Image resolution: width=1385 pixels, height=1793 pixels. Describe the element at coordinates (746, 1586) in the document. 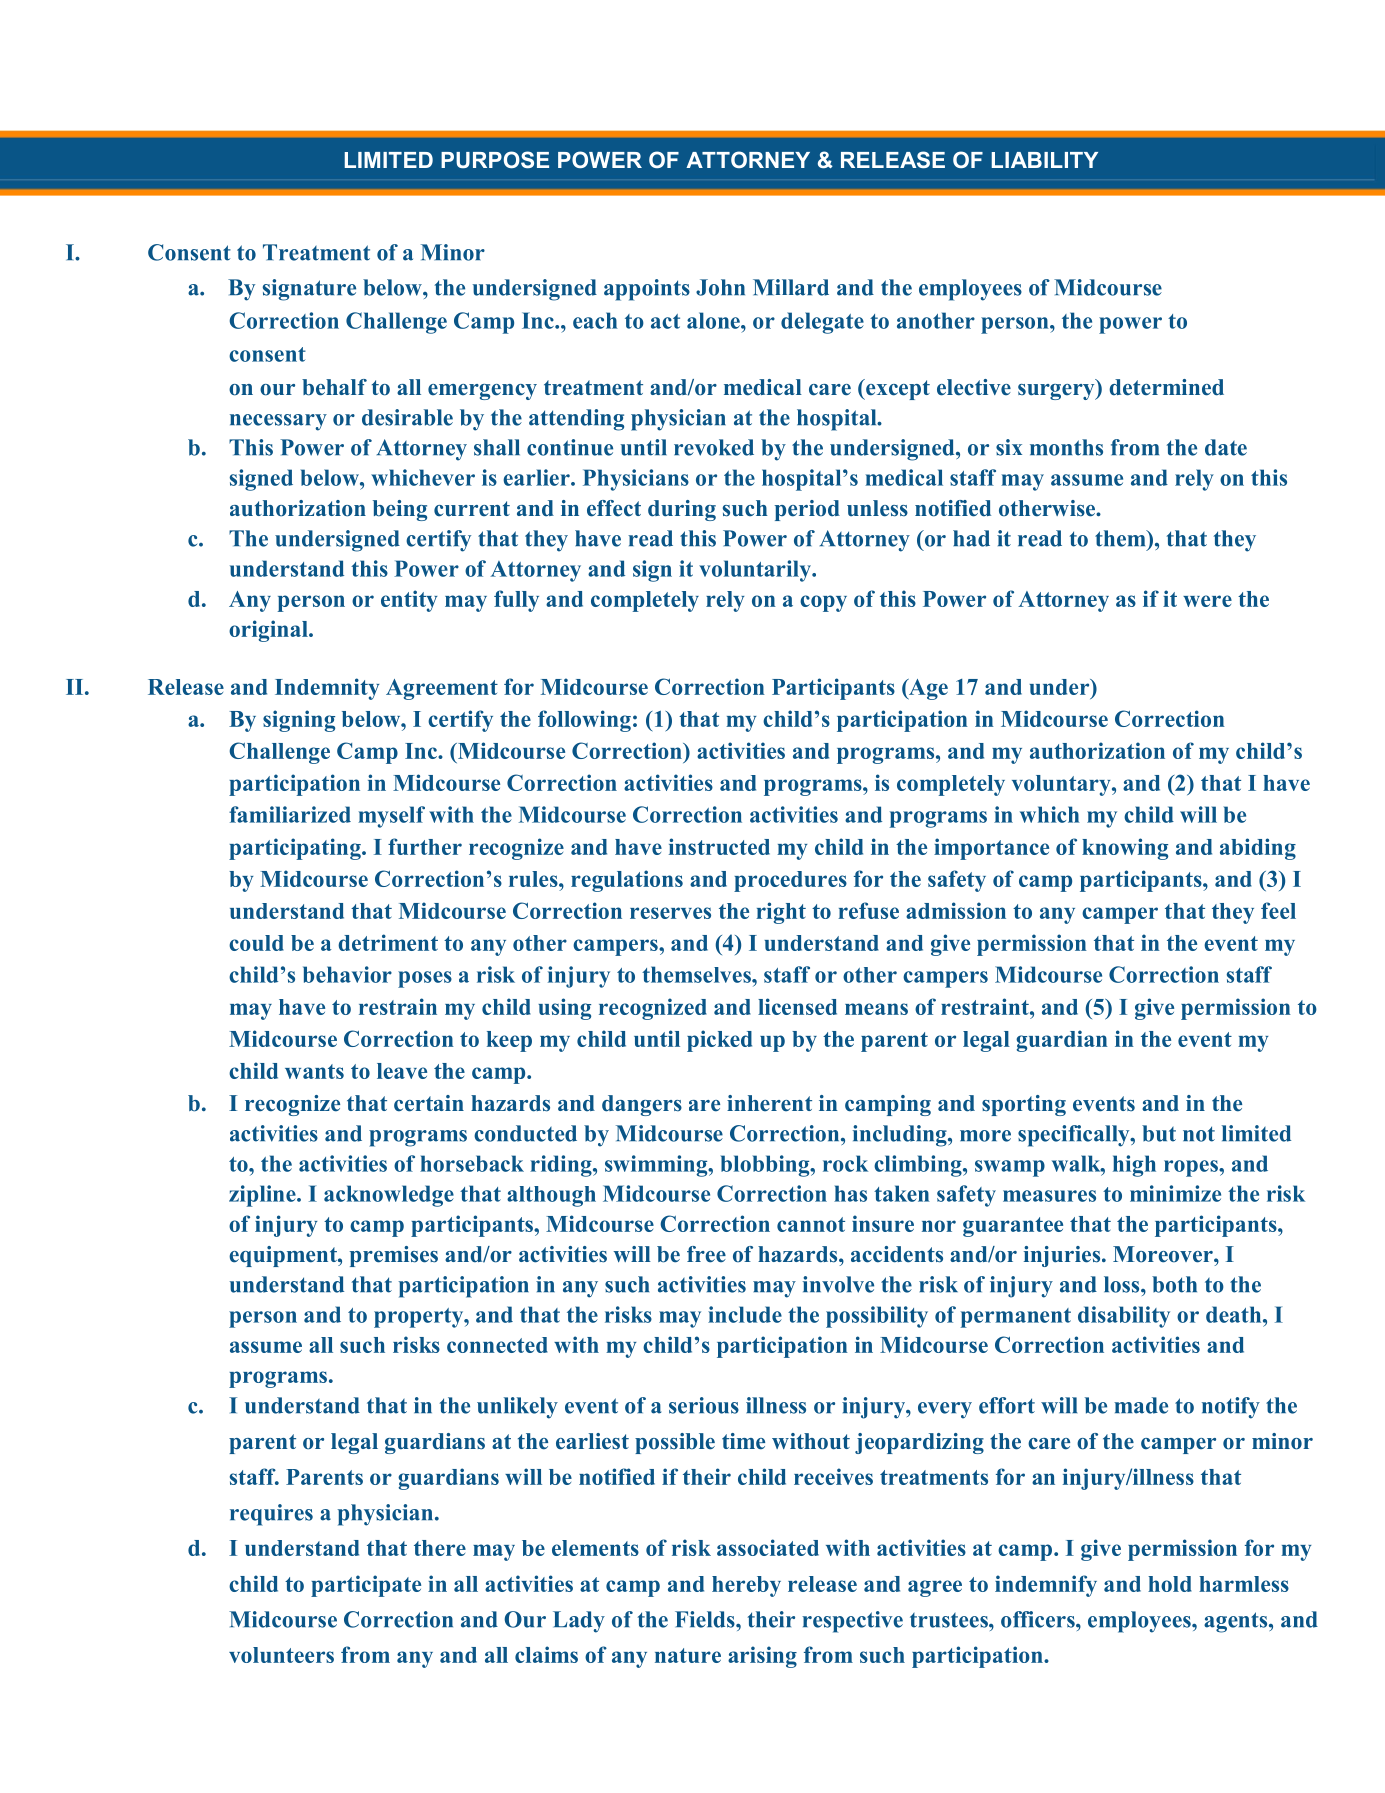

I see `hereby` at that location.
